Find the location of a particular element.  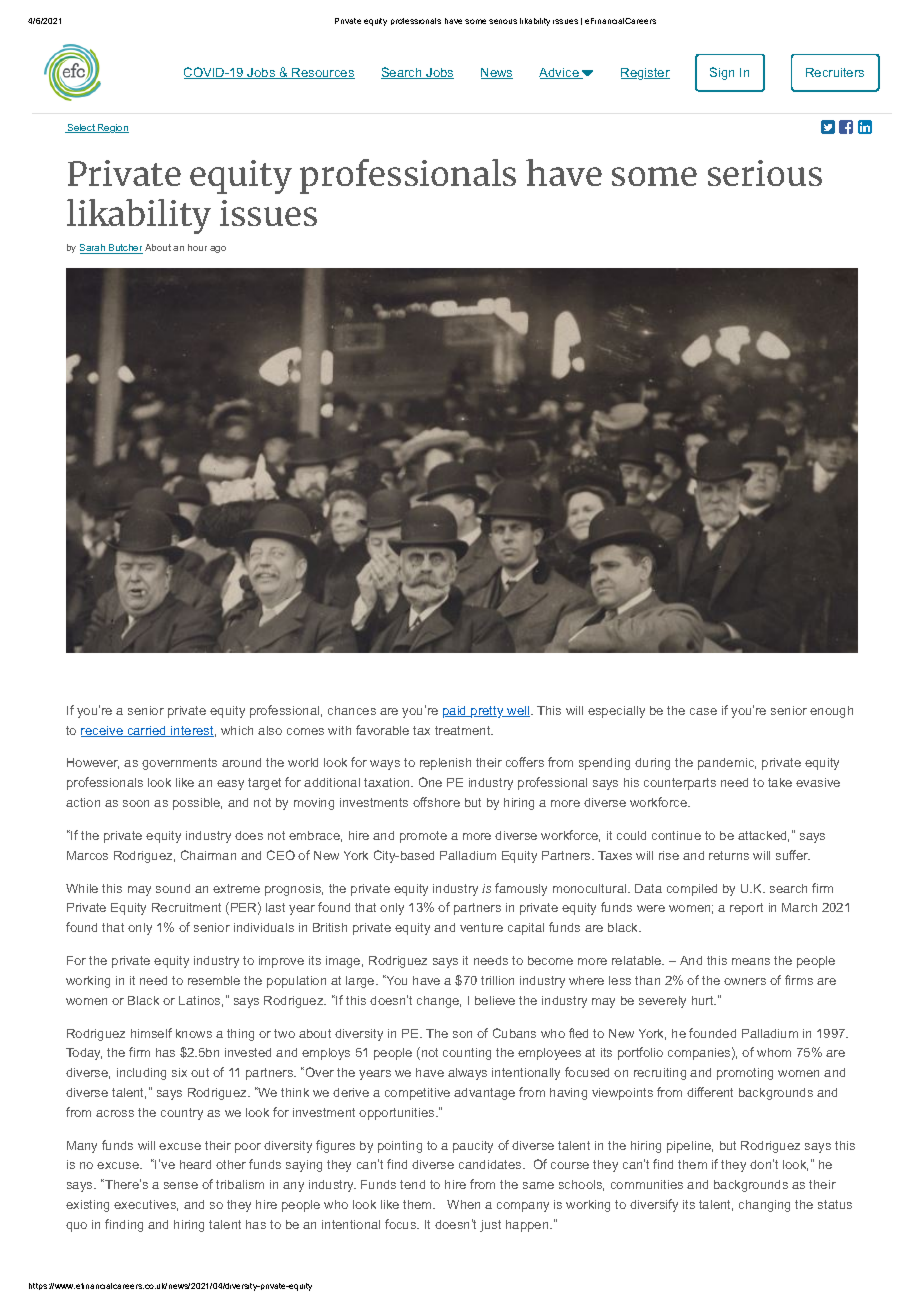

sense is located at coordinates (181, 1185).
